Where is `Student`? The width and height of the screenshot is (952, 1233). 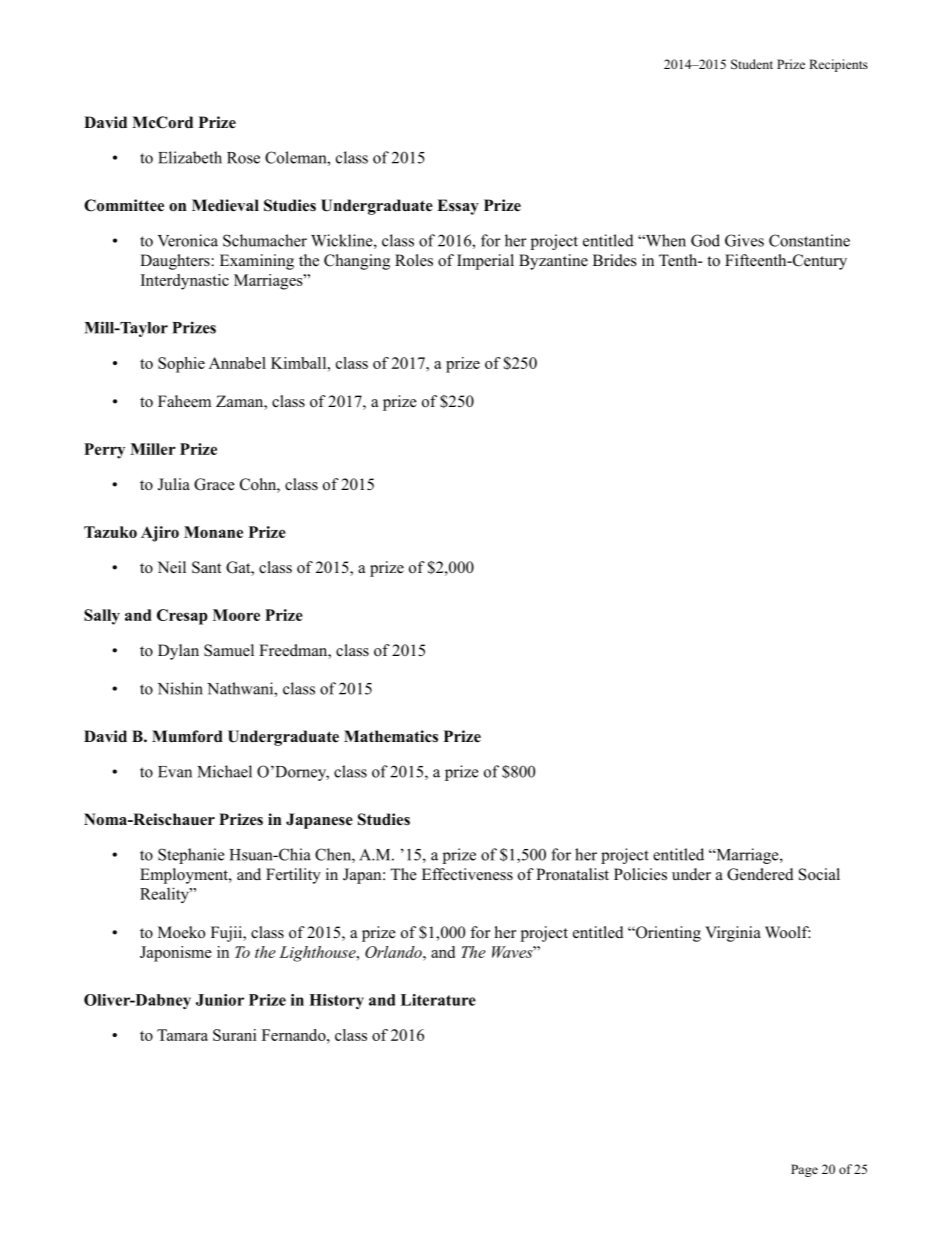 Student is located at coordinates (752, 64).
